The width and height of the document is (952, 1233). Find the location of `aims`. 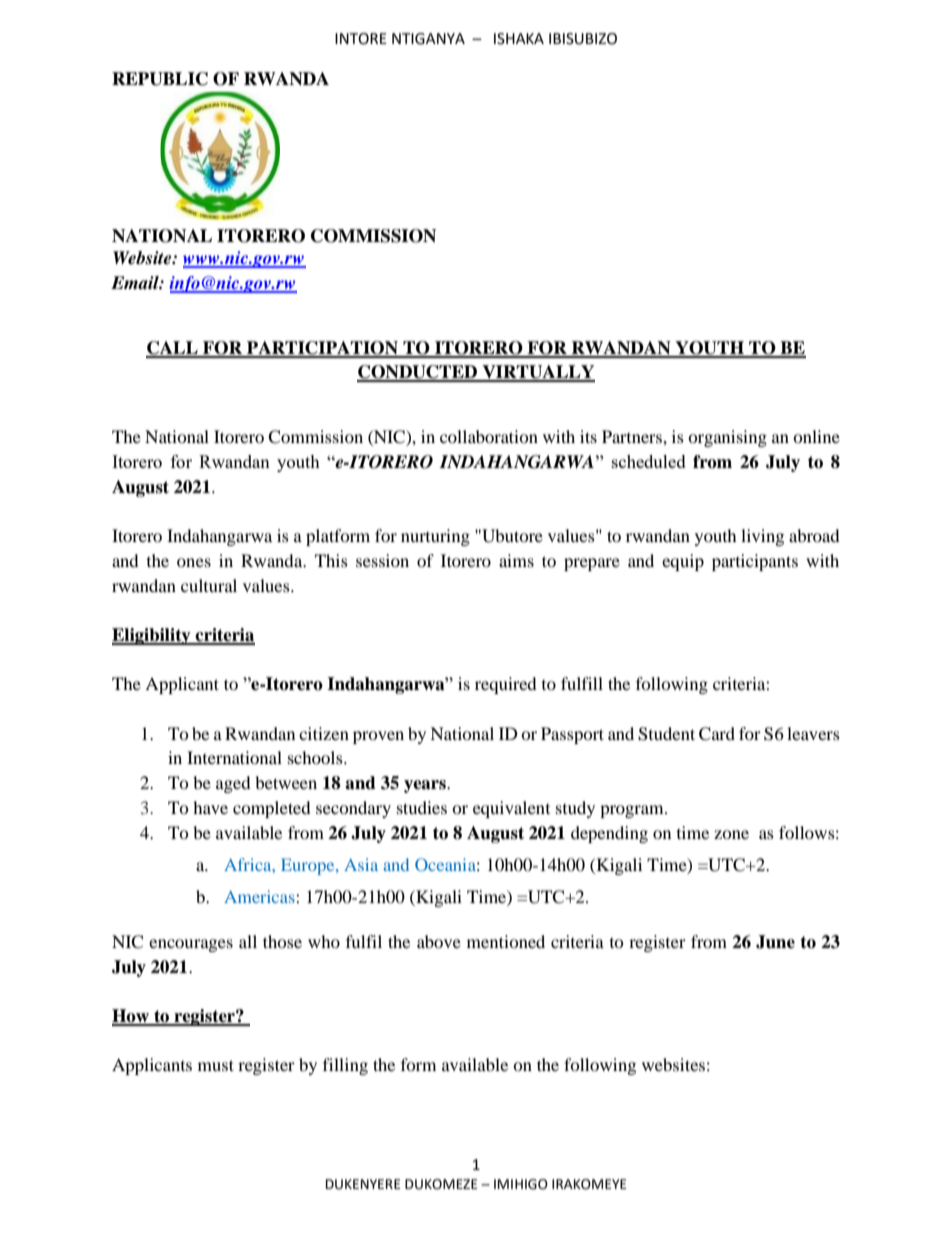

aims is located at coordinates (516, 560).
